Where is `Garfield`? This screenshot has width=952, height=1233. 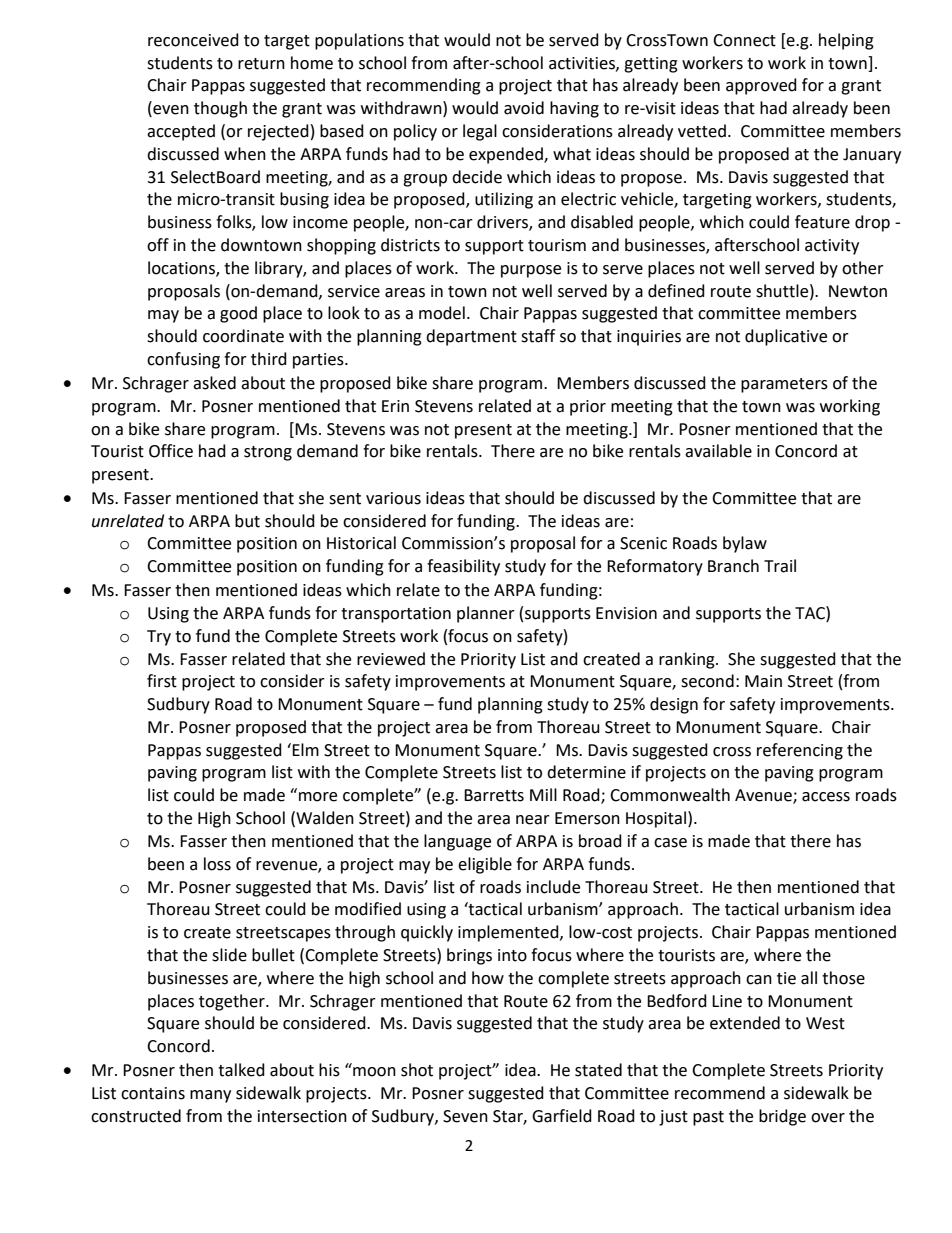 Garfield is located at coordinates (562, 1116).
